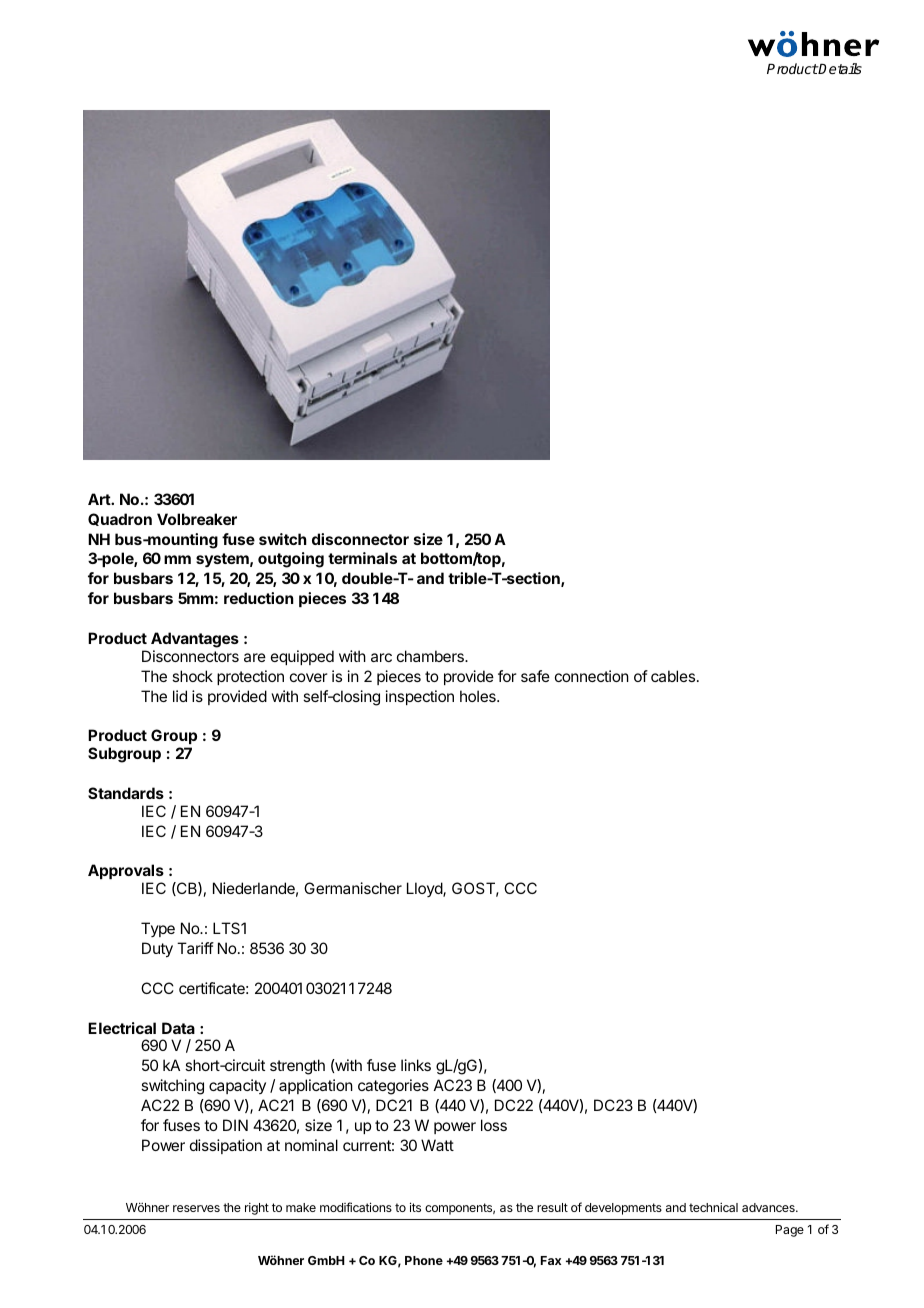 The image size is (924, 1308). Describe the element at coordinates (415, 1207) in the image. I see `its` at that location.
